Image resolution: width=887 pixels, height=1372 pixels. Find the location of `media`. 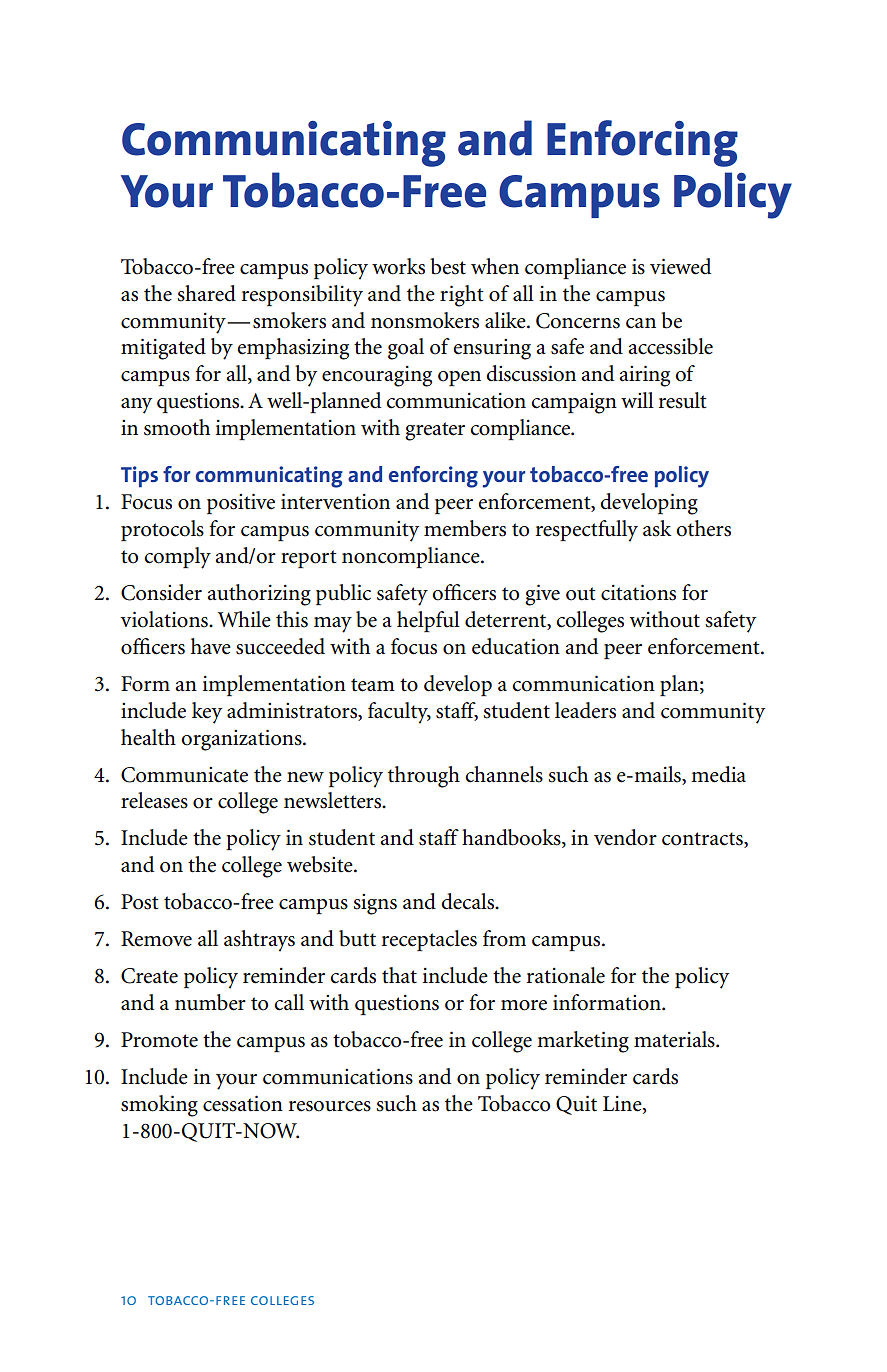

media is located at coordinates (718, 774).
